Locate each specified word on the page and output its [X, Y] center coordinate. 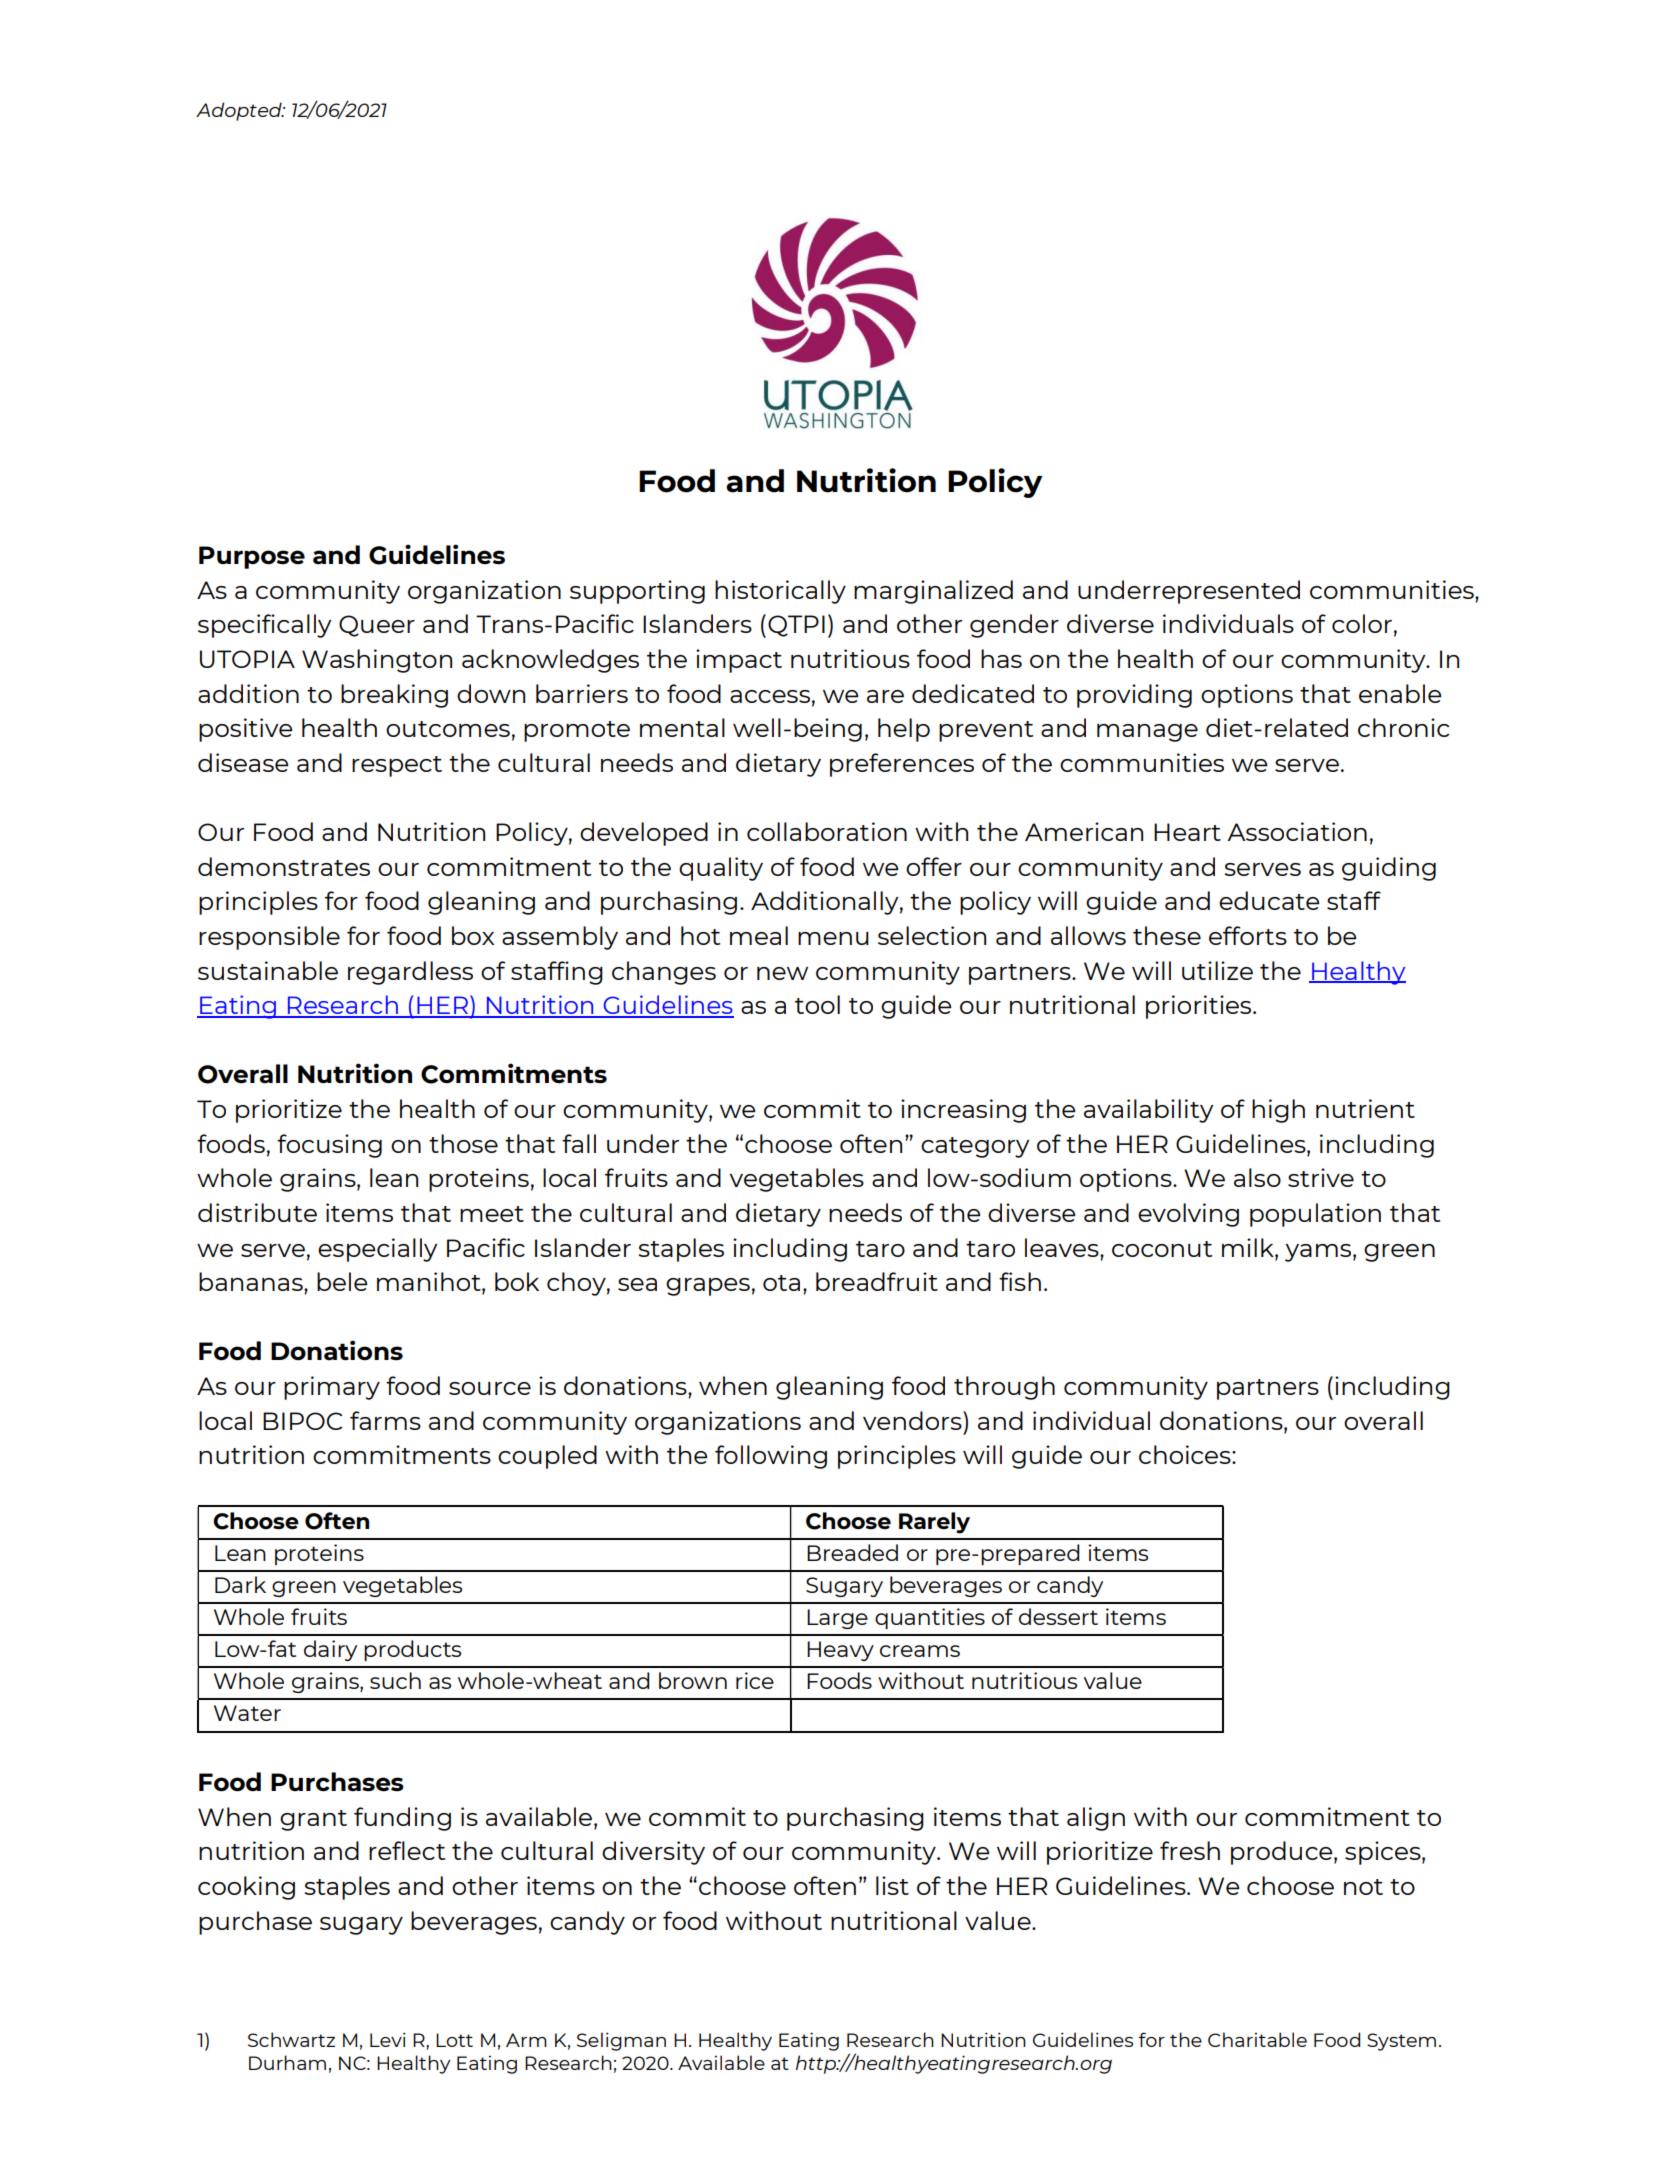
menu [833, 938]
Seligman [621, 2041]
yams [1318, 1253]
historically [780, 592]
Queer [377, 626]
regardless [410, 973]
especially [378, 1250]
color [1362, 623]
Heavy [840, 1651]
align [1096, 1819]
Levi [388, 2039]
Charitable [1257, 2039]
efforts [1248, 935]
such [395, 1680]
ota [781, 1283]
